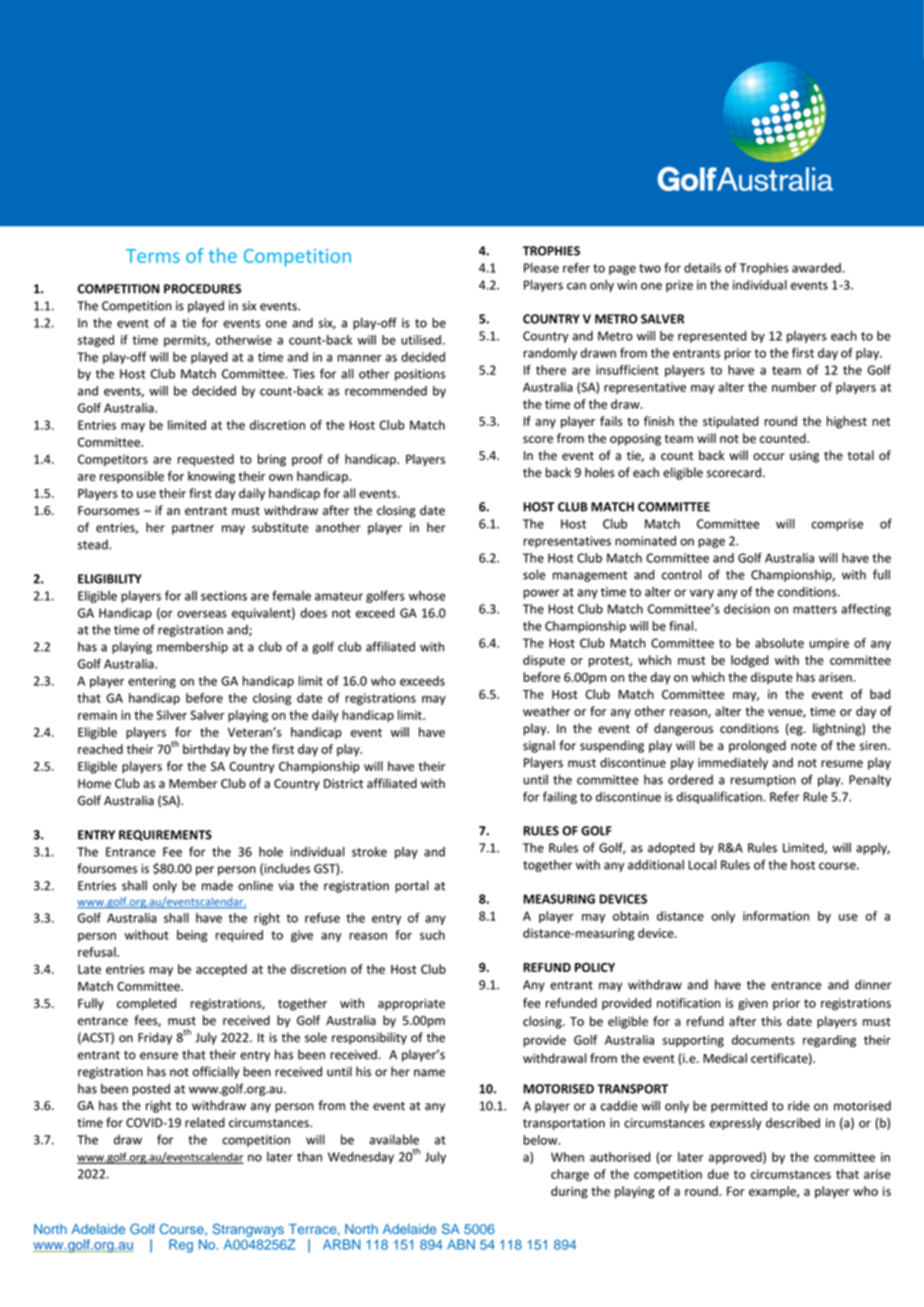 This page has width=924, height=1307. Describe the element at coordinates (541, 268) in the page. I see `Please` at that location.
